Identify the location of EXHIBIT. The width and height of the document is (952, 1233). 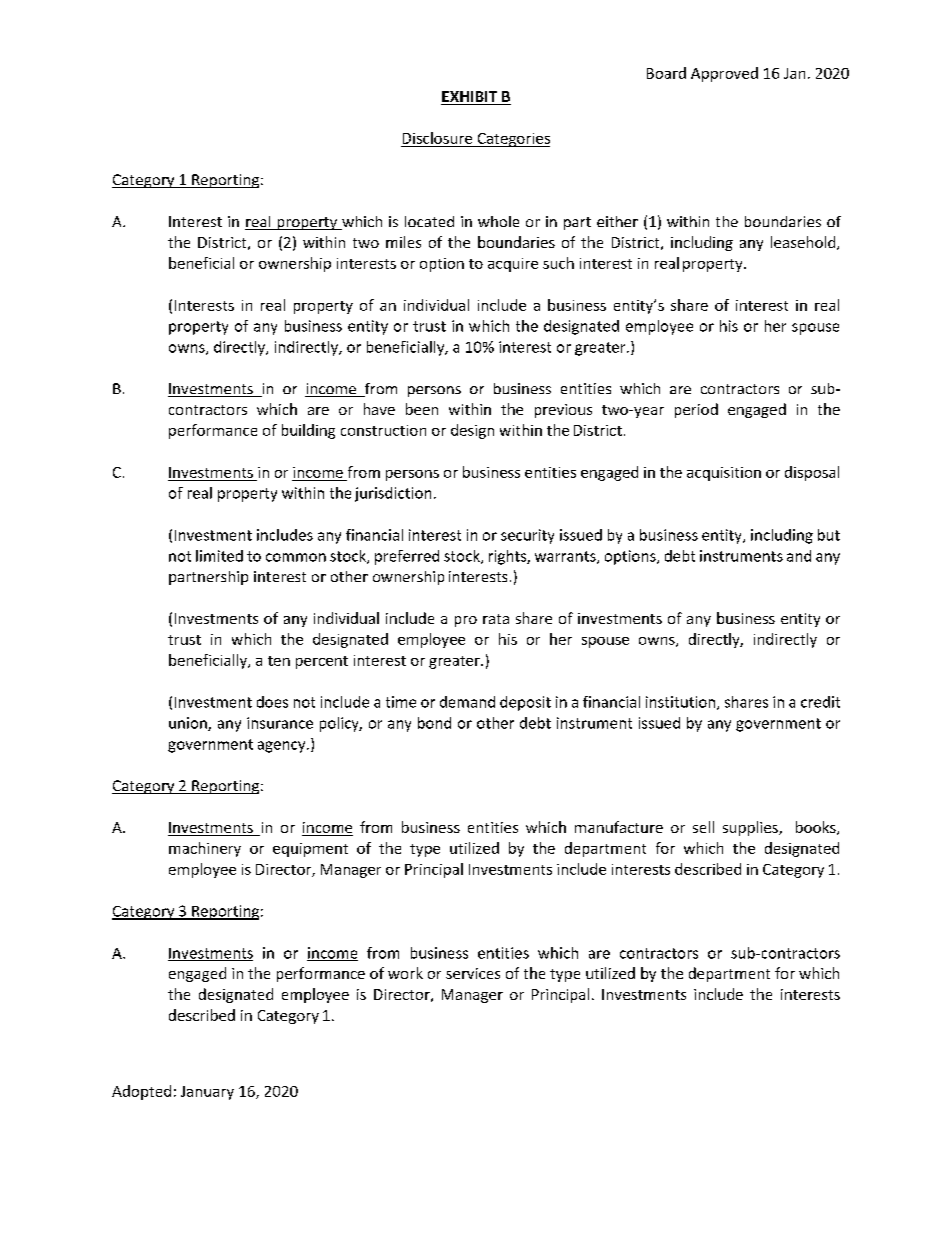
(470, 98).
